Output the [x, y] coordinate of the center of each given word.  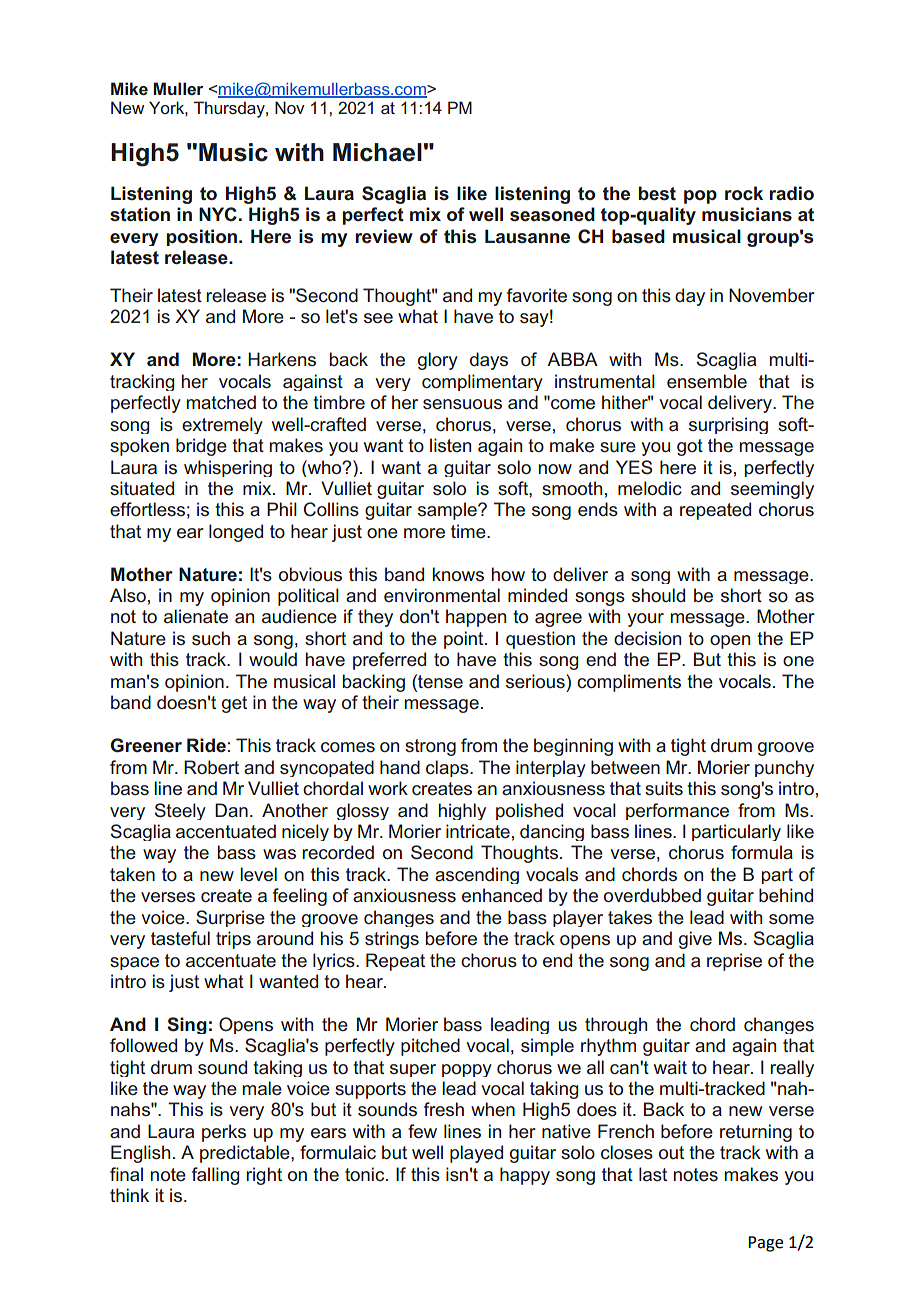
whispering [228, 468]
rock [744, 193]
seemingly [772, 490]
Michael [377, 152]
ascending [477, 875]
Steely [180, 811]
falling [215, 1176]
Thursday [230, 109]
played [476, 1154]
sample [448, 511]
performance [677, 811]
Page [765, 1244]
